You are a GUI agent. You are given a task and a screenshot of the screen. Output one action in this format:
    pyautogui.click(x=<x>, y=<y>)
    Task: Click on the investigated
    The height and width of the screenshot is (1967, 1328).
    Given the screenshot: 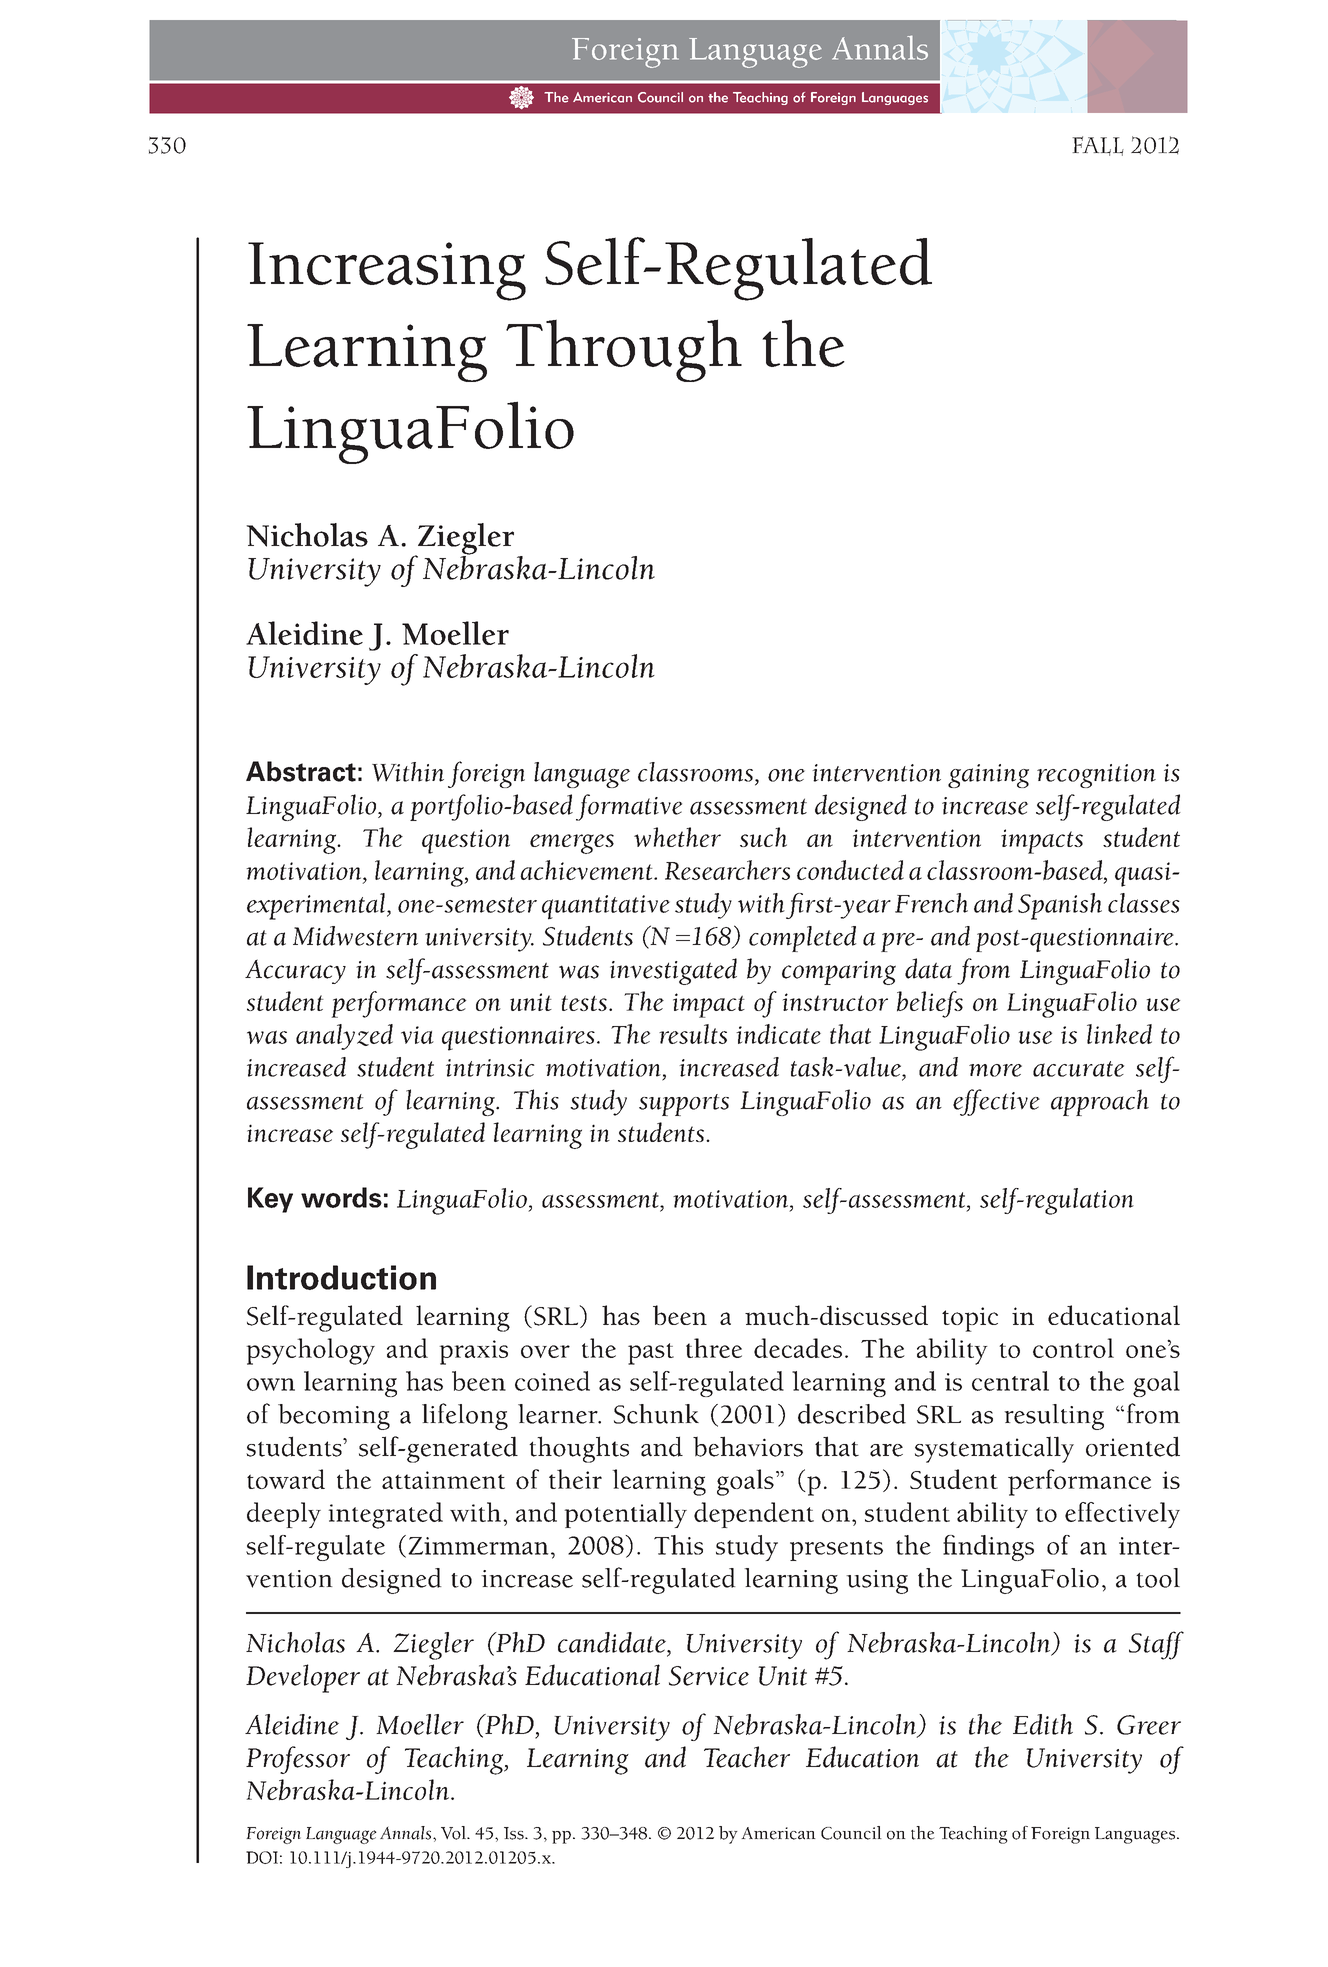 What is the action you would take?
    pyautogui.click(x=673, y=971)
